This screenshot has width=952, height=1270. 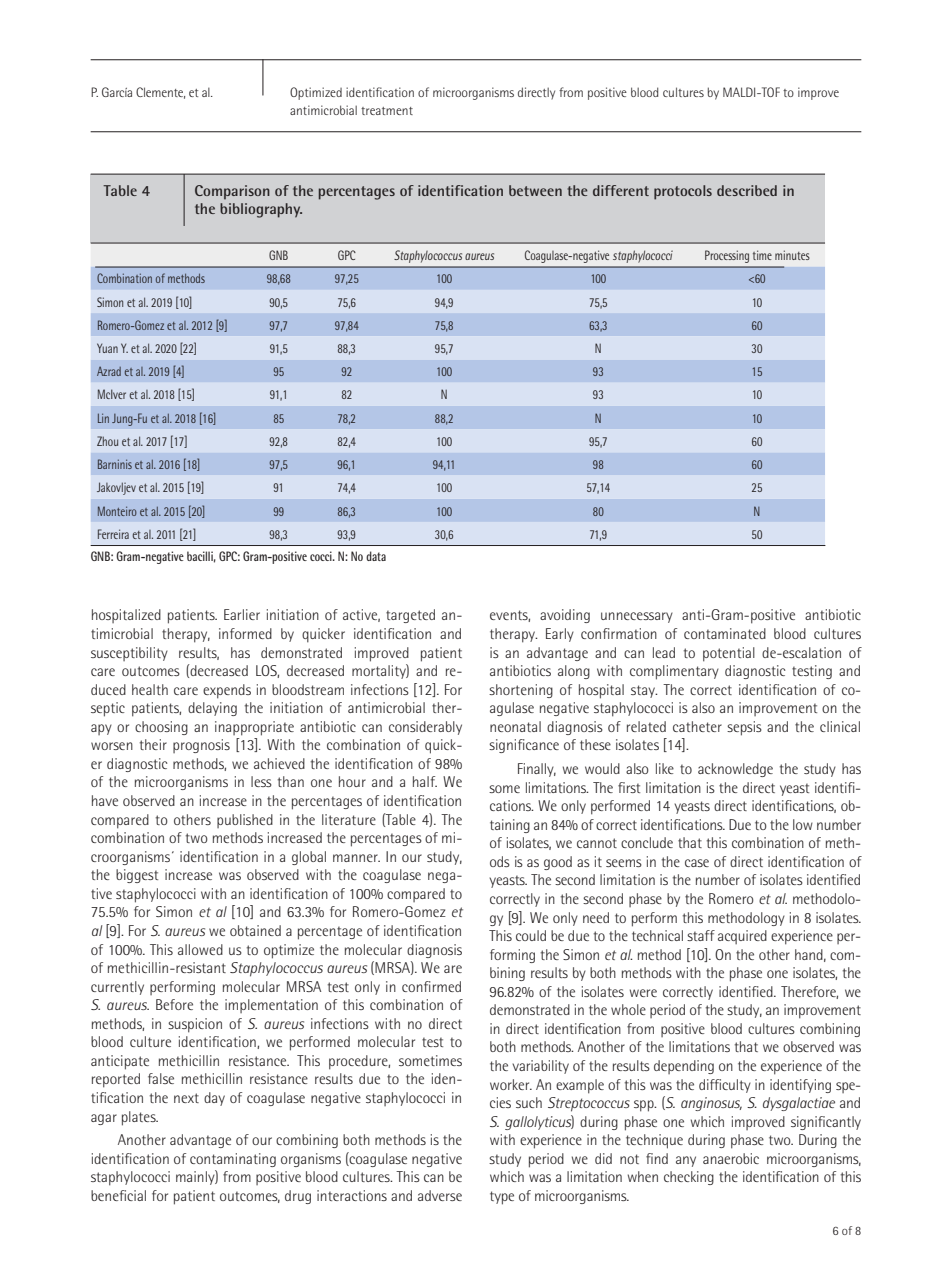 What do you see at coordinates (440, 1195) in the screenshot?
I see `adverse` at bounding box center [440, 1195].
